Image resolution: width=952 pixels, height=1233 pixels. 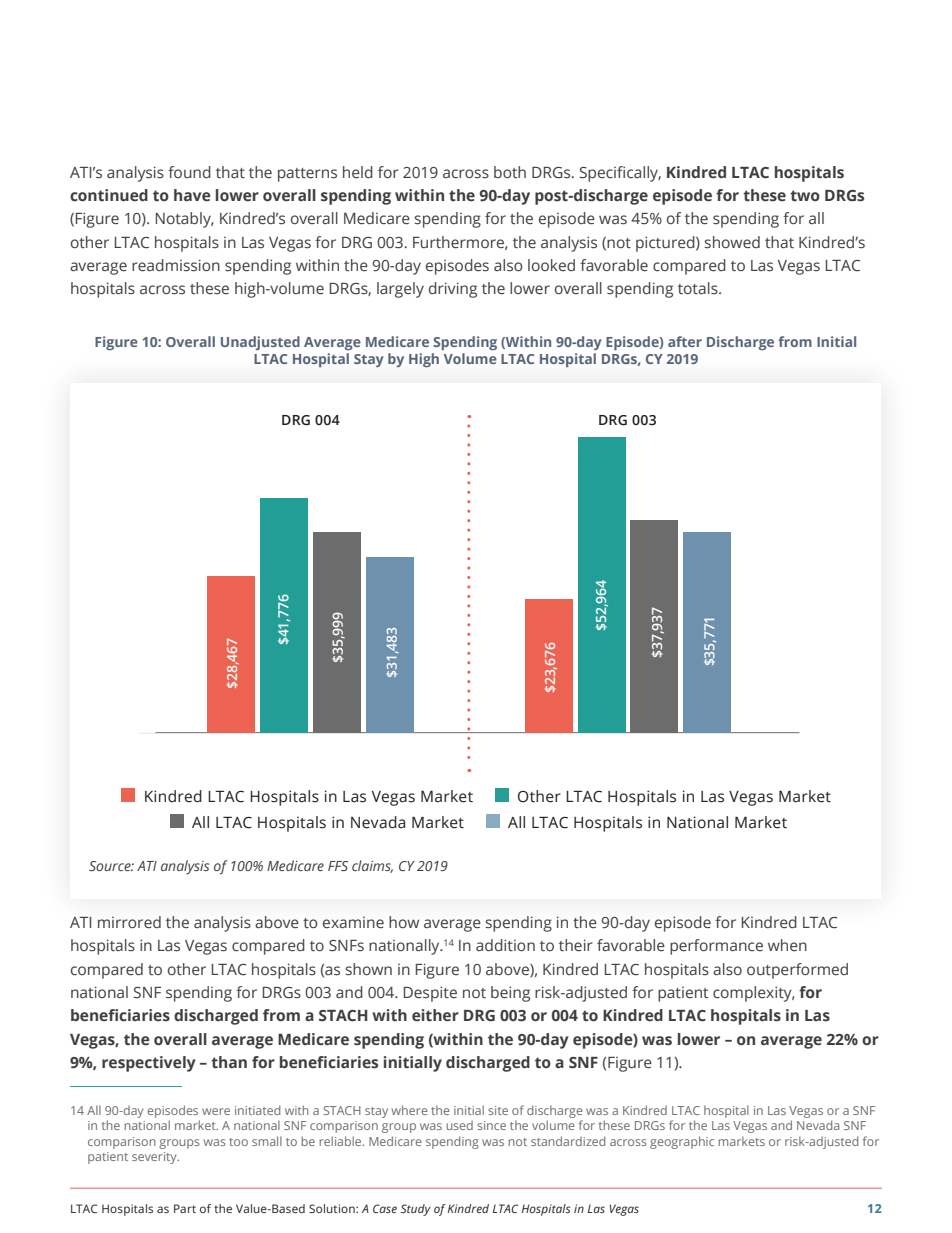 What do you see at coordinates (338, 866) in the screenshot?
I see `FFS` at bounding box center [338, 866].
